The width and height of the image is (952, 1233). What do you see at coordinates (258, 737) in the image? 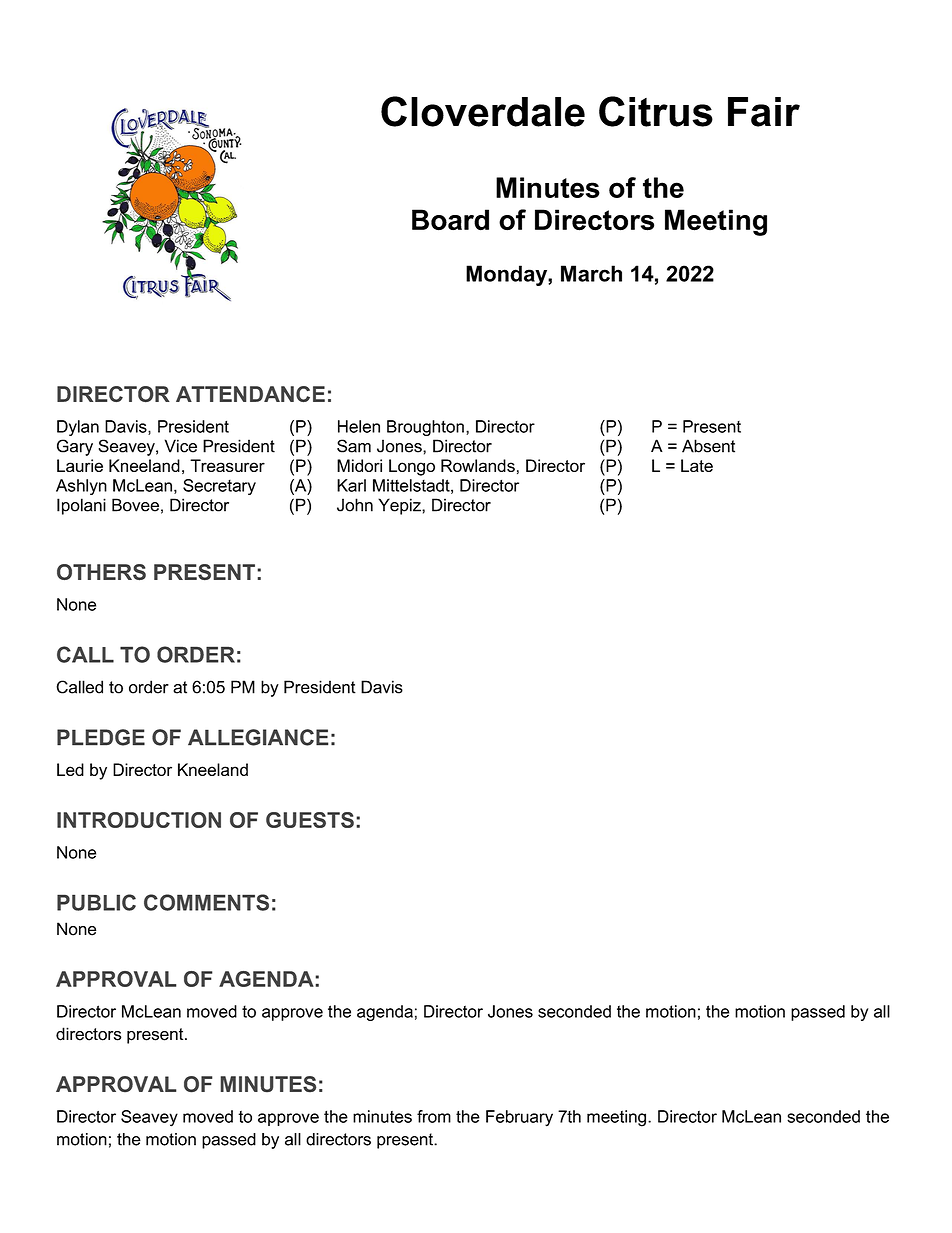
I see `ALLEGIANCE` at bounding box center [258, 737].
